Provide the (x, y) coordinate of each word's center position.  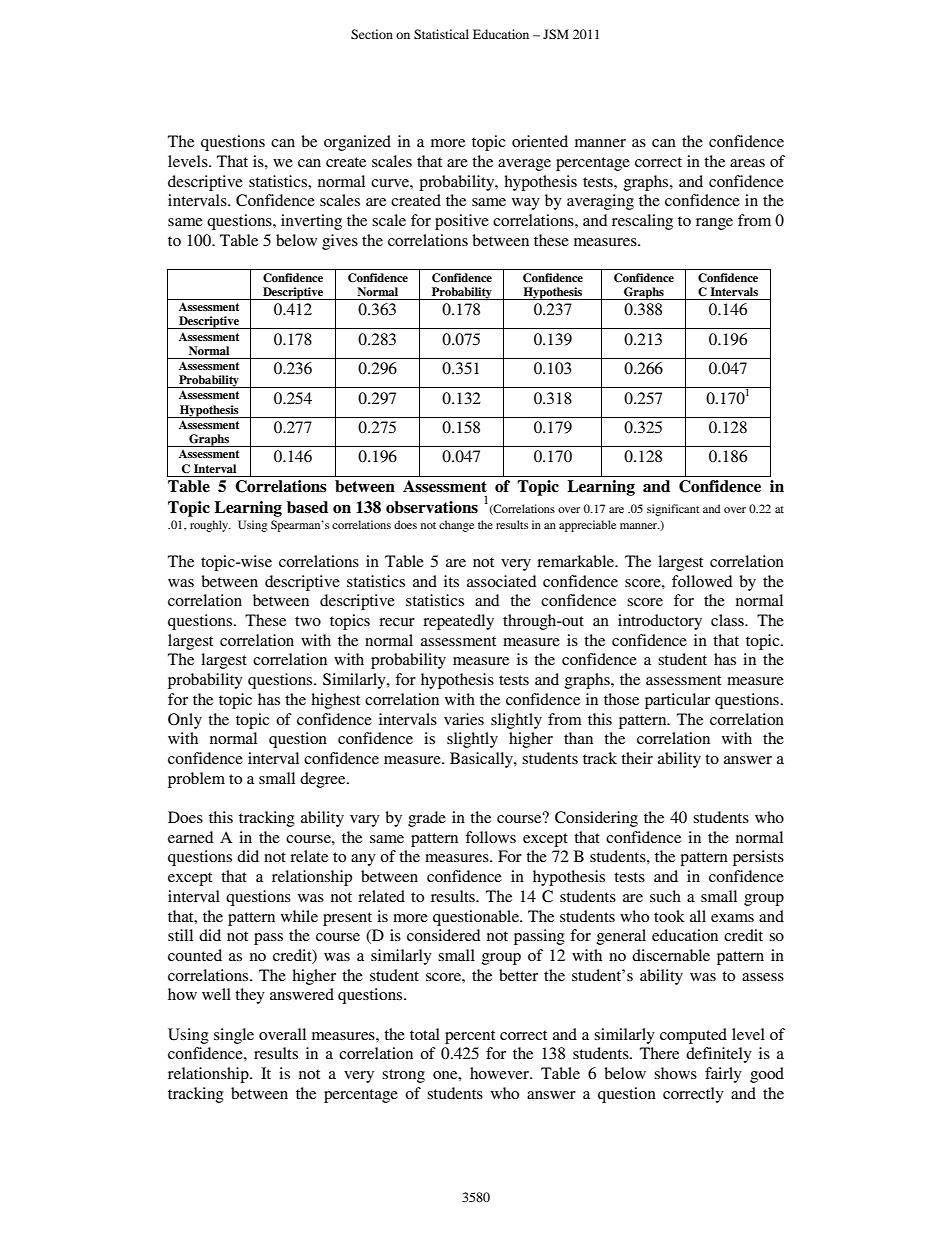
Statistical (441, 34)
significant (673, 510)
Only (185, 721)
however (500, 1073)
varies (464, 719)
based (307, 507)
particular (677, 701)
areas (747, 163)
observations (432, 507)
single (234, 1036)
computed (693, 1036)
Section (372, 34)
